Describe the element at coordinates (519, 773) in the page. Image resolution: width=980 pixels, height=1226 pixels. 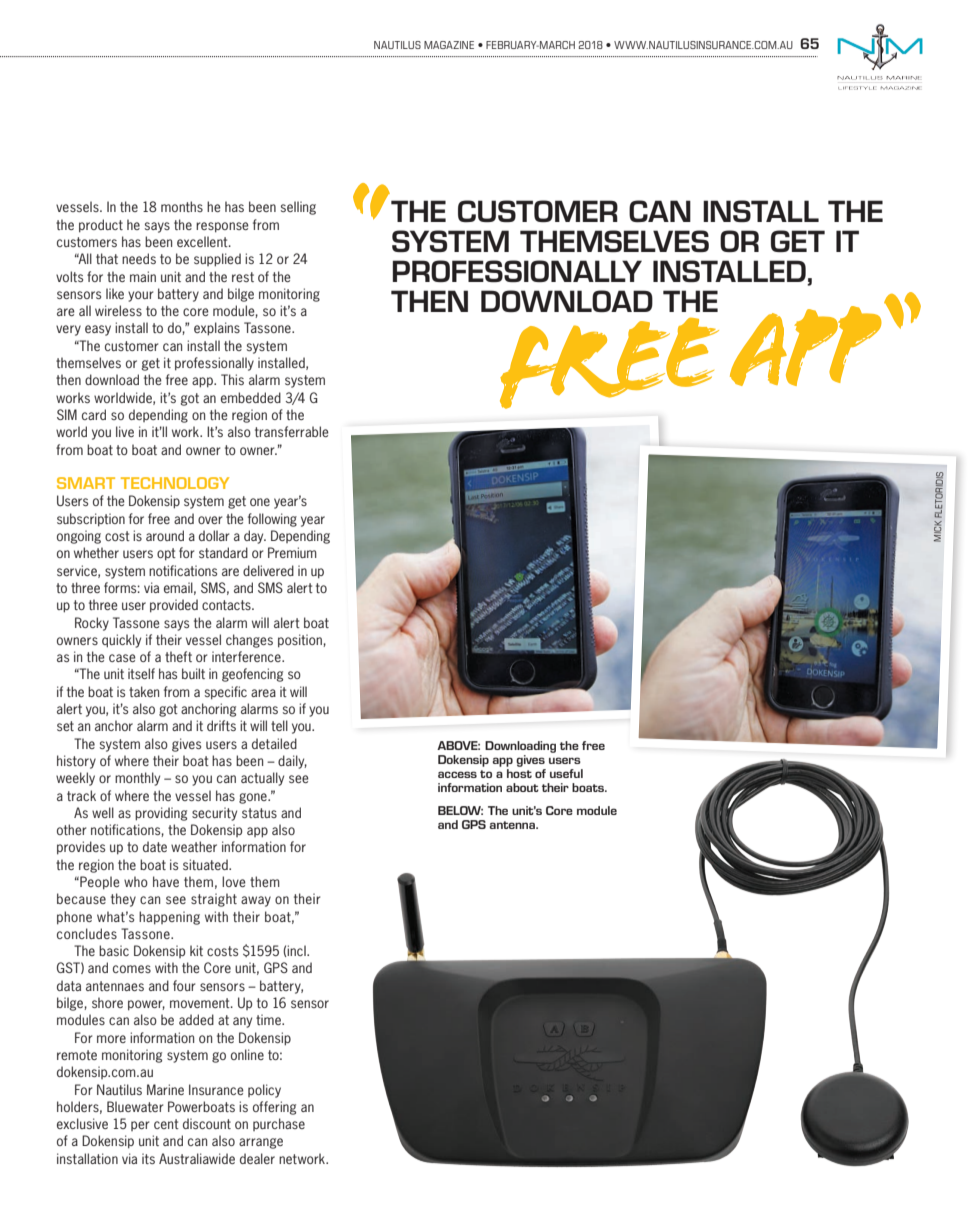
I see `host` at that location.
